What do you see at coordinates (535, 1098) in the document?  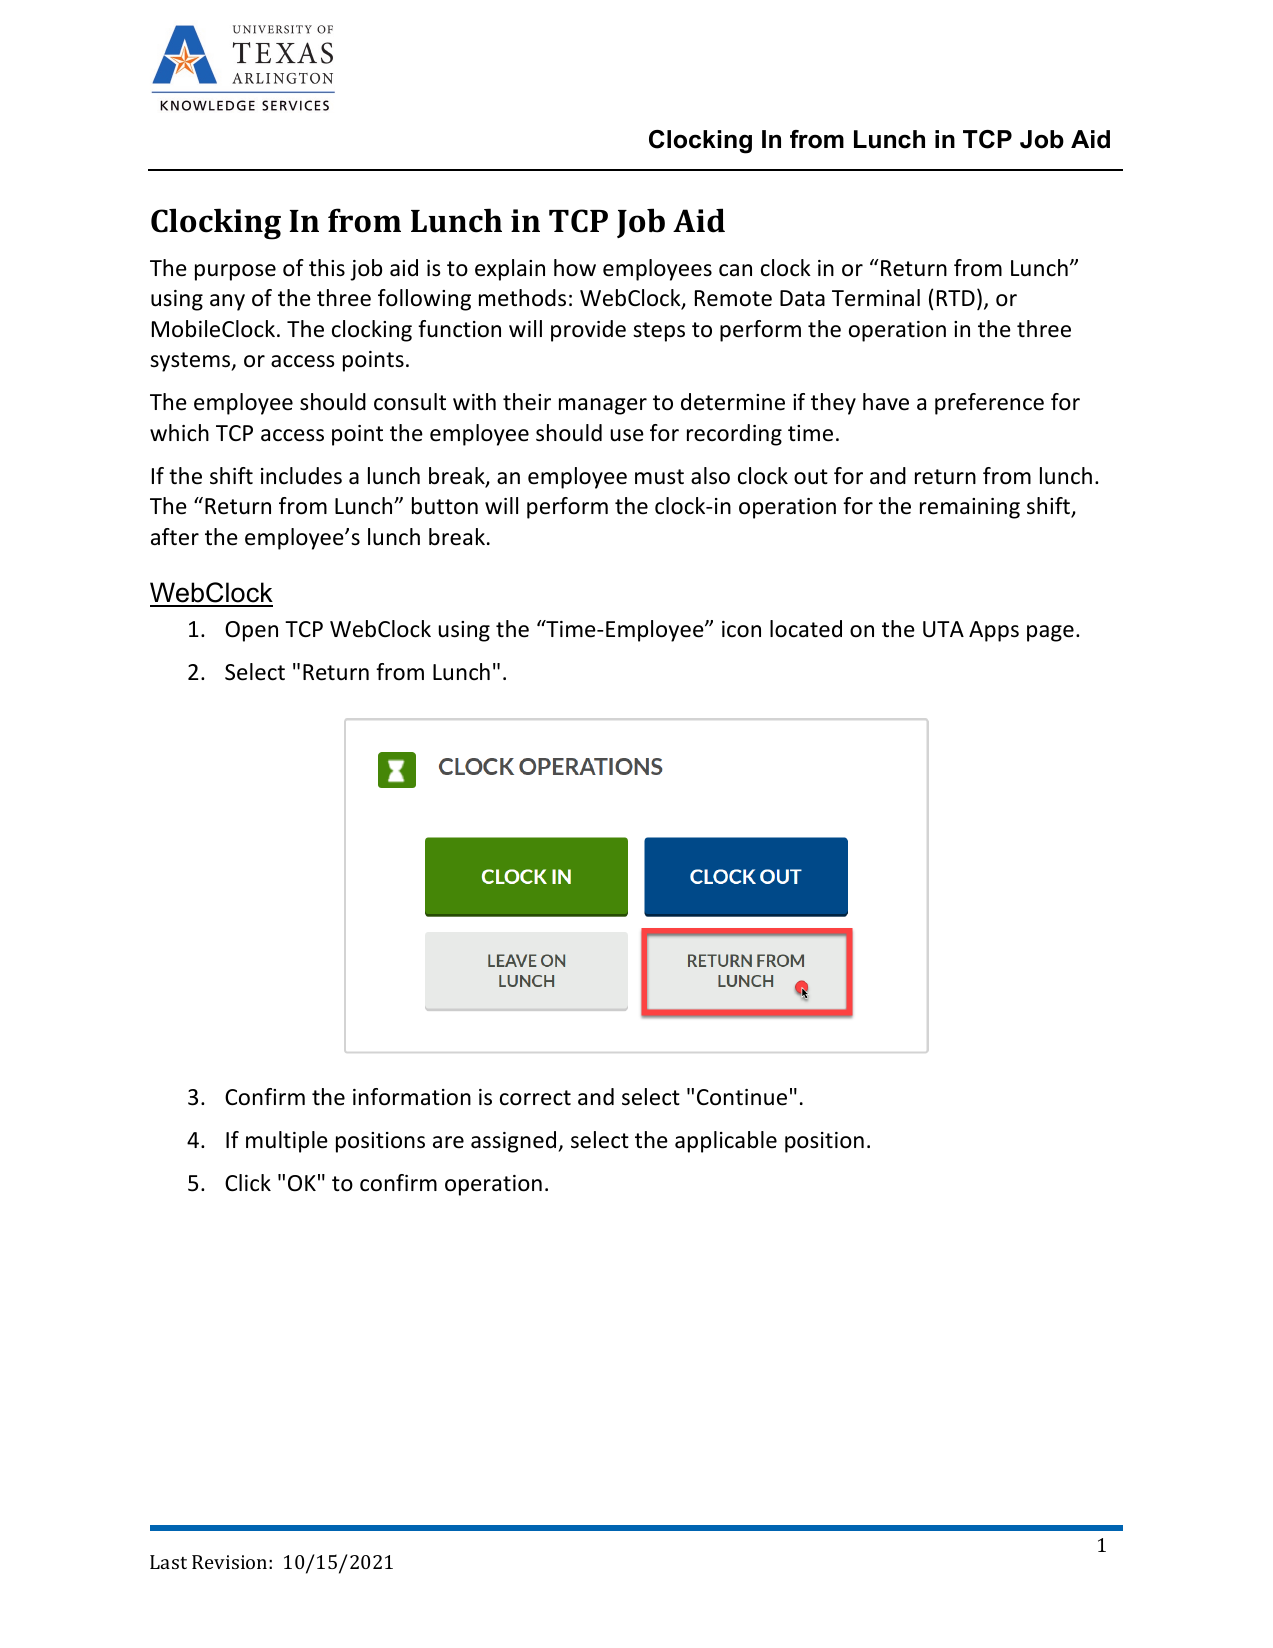 I see `correct` at bounding box center [535, 1098].
